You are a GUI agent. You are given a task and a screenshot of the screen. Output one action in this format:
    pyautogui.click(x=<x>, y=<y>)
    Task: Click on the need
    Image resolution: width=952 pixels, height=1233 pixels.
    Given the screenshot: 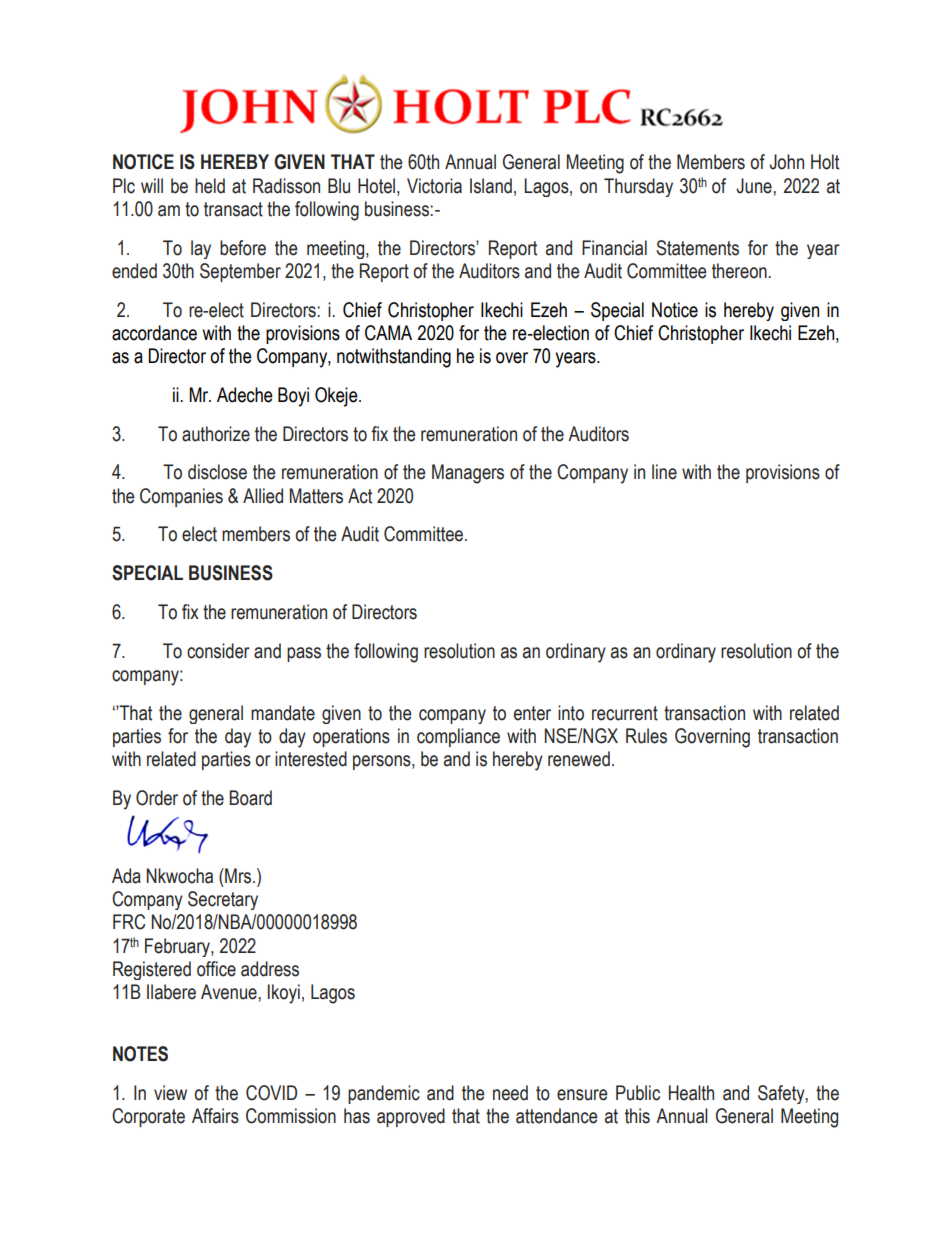 What is the action you would take?
    pyautogui.click(x=510, y=1093)
